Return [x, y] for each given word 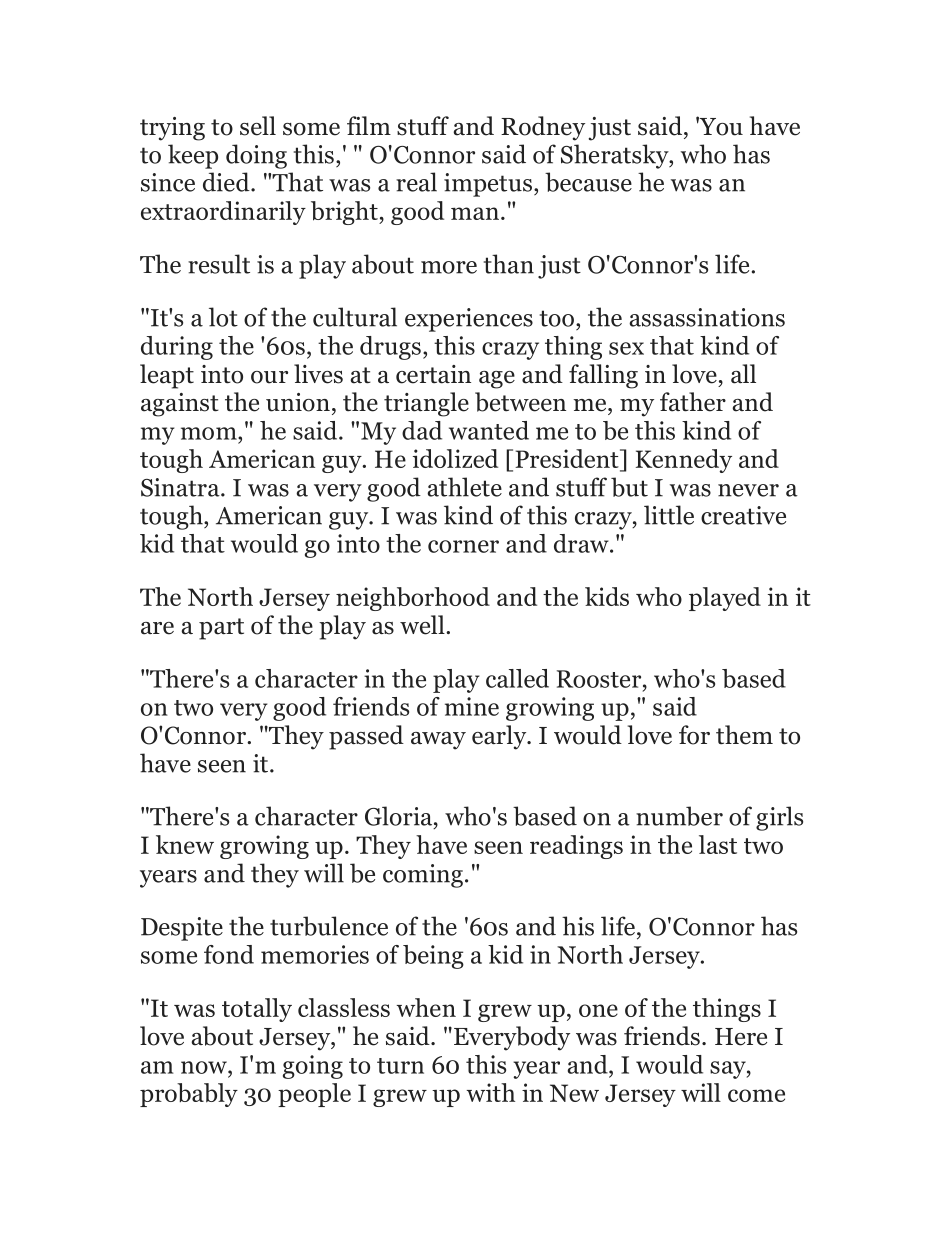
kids [607, 596]
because [588, 182]
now [205, 1067]
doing [256, 156]
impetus [488, 185]
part [221, 629]
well [423, 625]
